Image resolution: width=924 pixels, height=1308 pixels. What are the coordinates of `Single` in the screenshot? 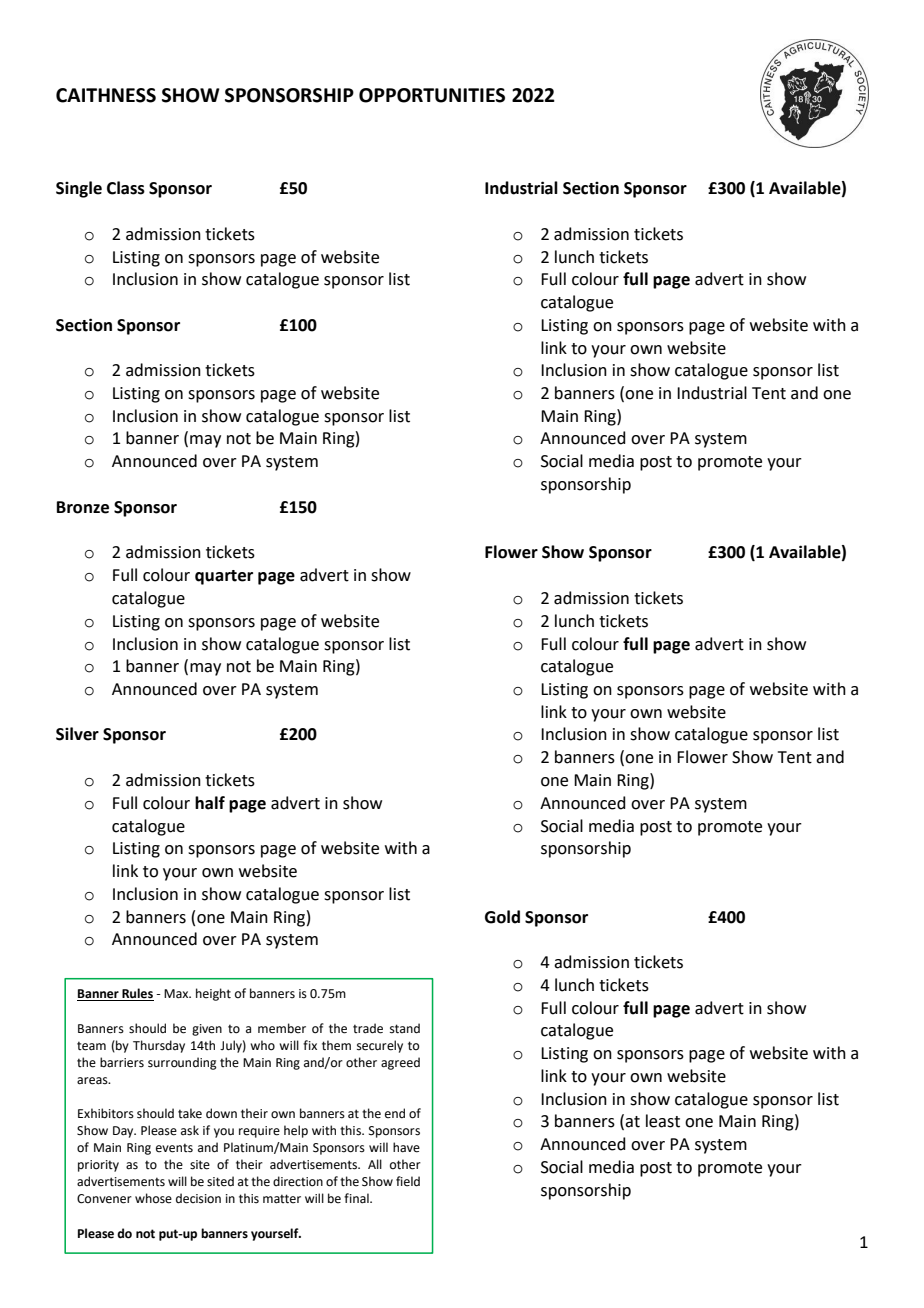 It's located at (79, 189).
